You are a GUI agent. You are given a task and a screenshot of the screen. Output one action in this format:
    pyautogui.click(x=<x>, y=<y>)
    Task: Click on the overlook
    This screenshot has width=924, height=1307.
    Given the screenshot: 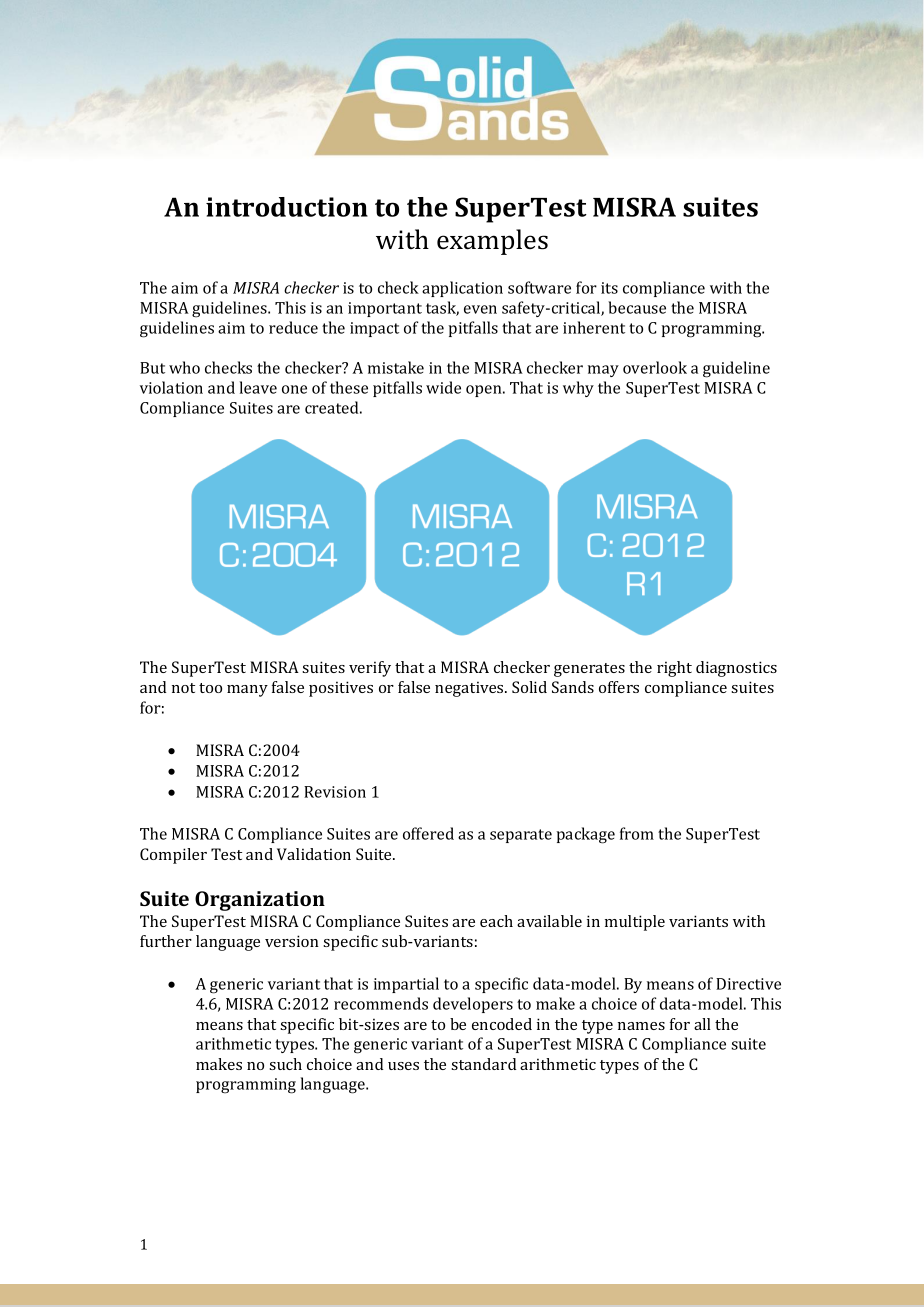 What is the action you would take?
    pyautogui.click(x=655, y=367)
